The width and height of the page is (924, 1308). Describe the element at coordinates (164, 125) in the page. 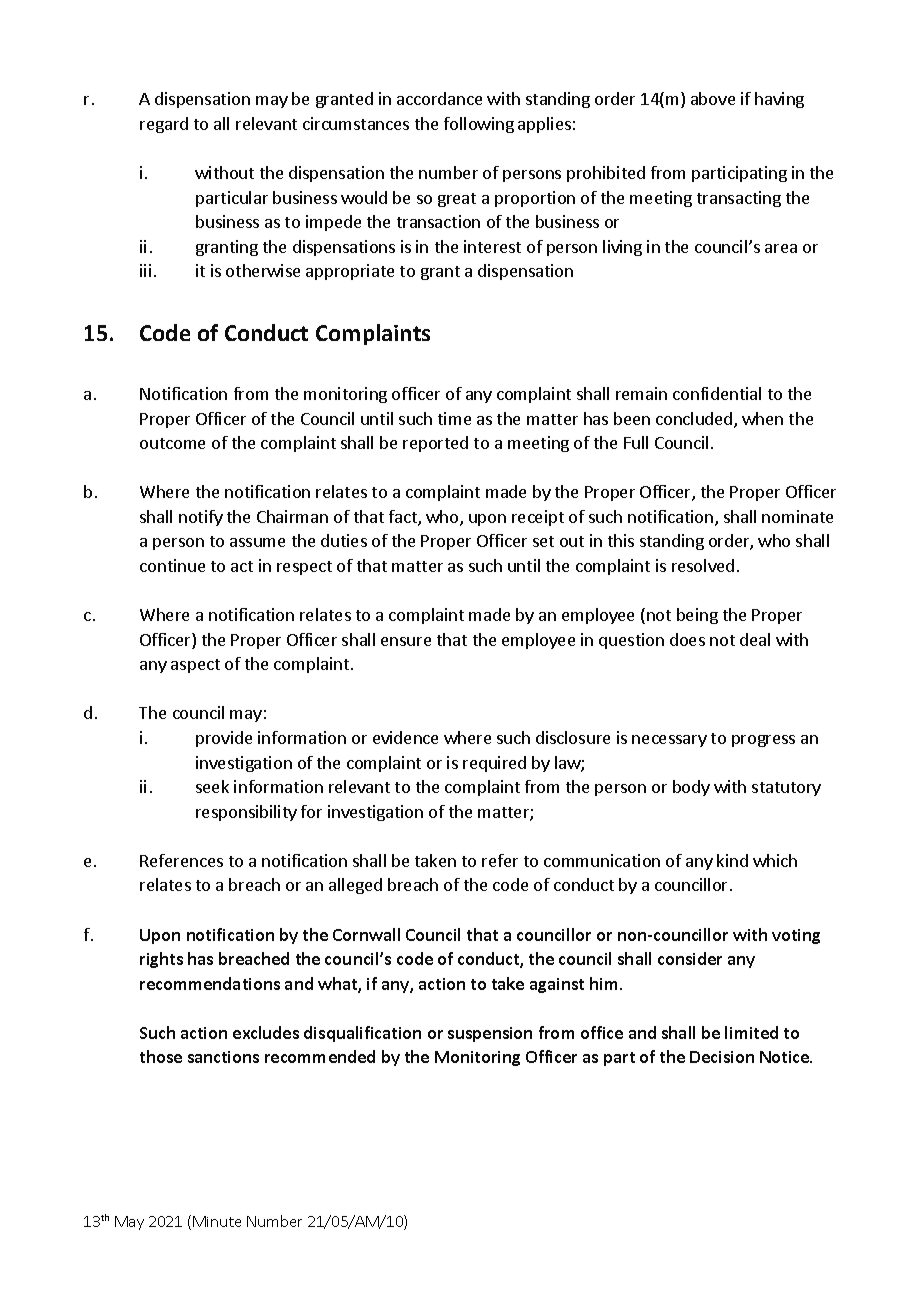

I see `regard` at that location.
